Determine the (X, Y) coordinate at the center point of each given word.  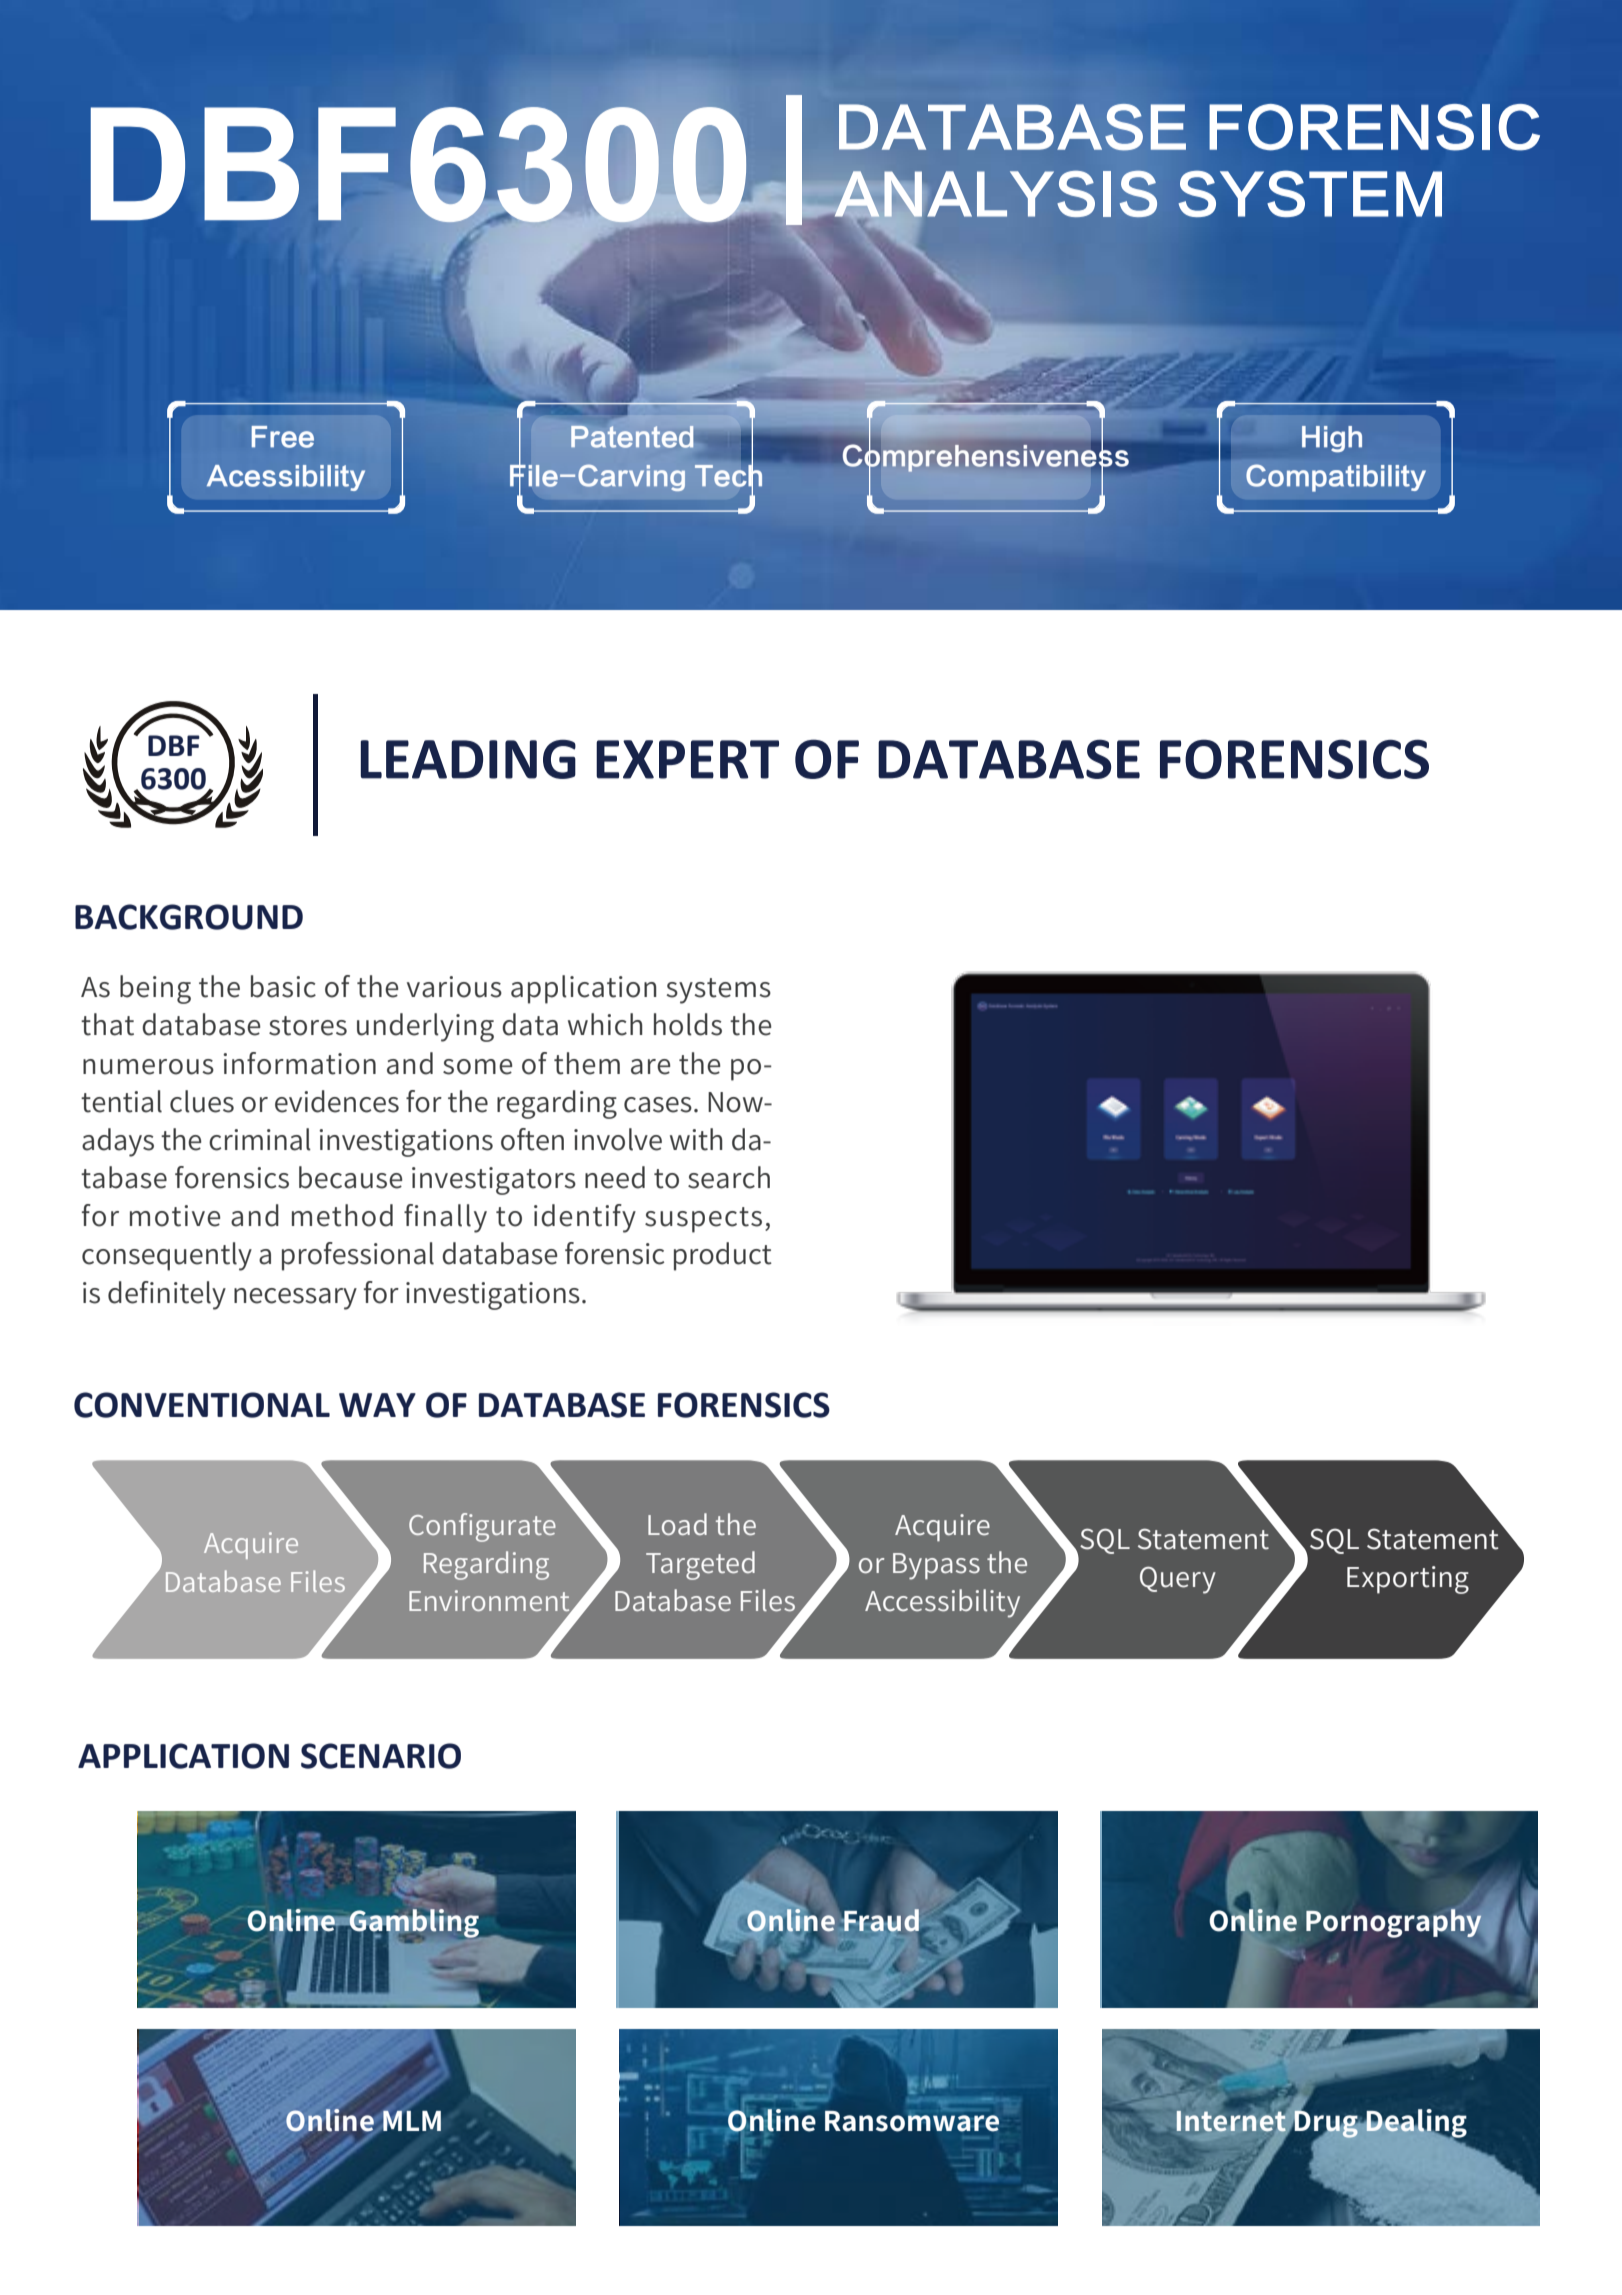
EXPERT (687, 759)
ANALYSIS (994, 195)
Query (1178, 1580)
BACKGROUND (189, 917)
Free (283, 437)
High (1332, 439)
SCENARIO (381, 1756)
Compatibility (1336, 478)
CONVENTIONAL (202, 1405)
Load (677, 1524)
